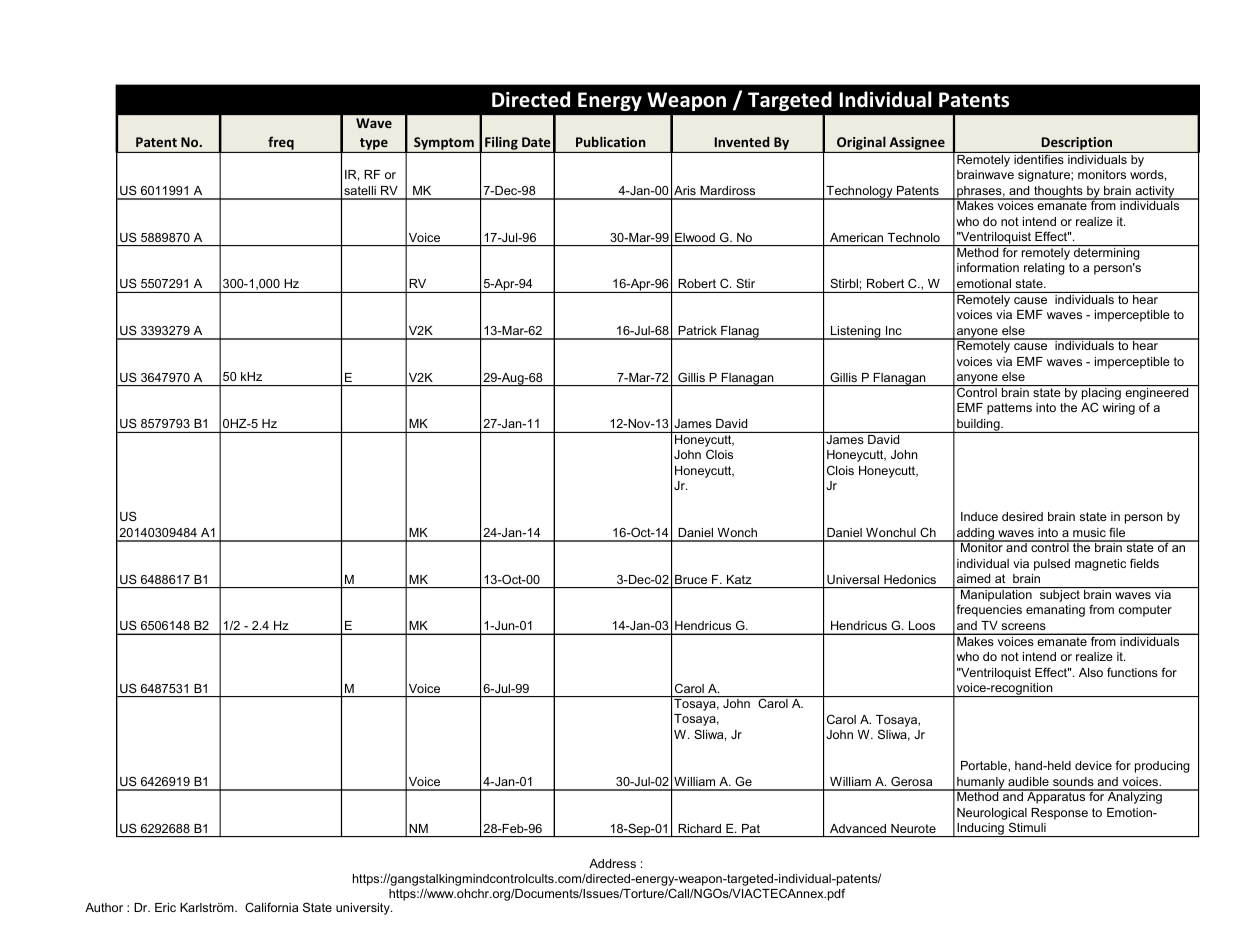 This image has height=952, width=1233. I want to click on identifies, so click(1039, 158).
